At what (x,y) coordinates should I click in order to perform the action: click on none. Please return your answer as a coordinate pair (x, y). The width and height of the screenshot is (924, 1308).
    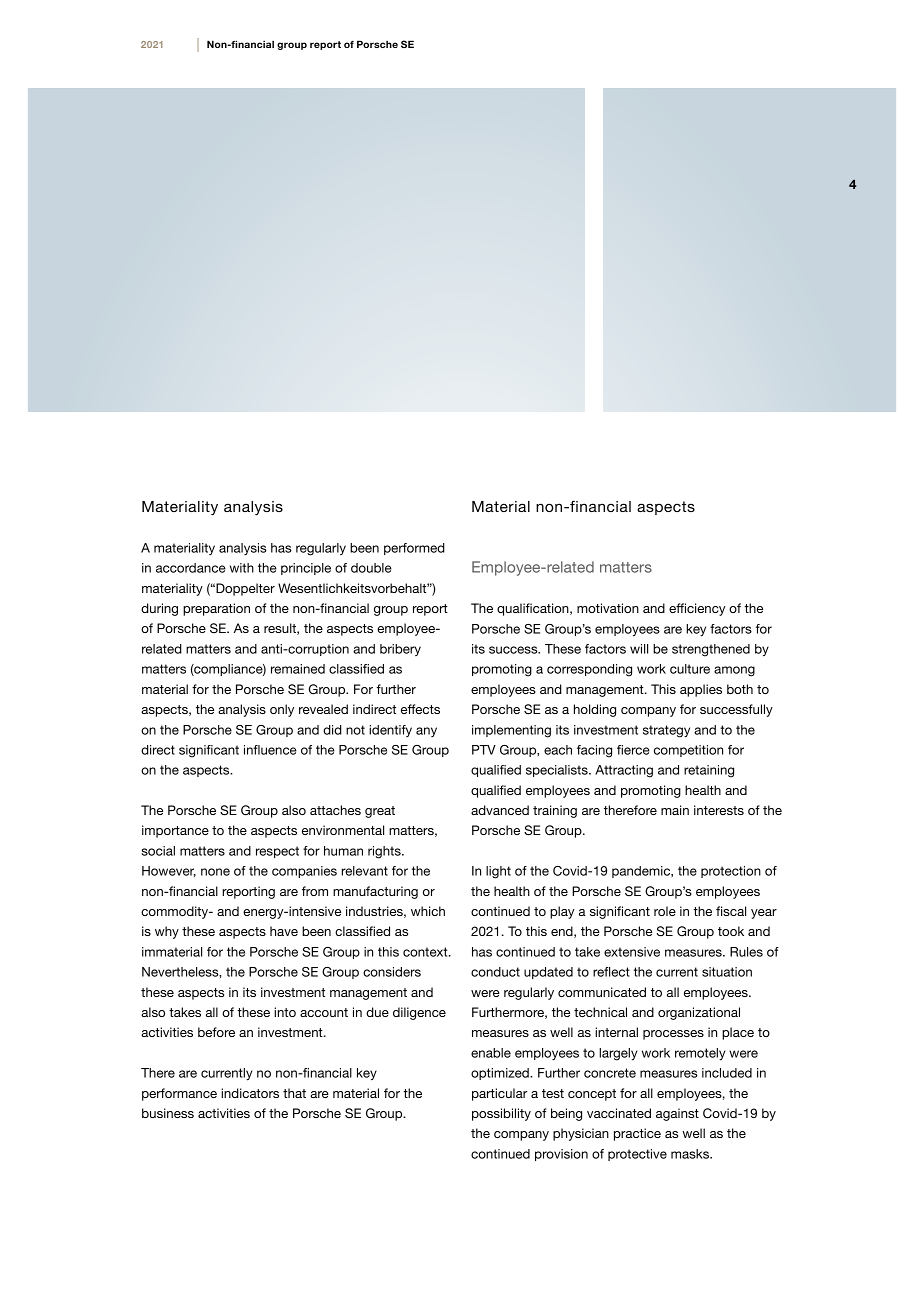
    Looking at the image, I should click on (215, 872).
